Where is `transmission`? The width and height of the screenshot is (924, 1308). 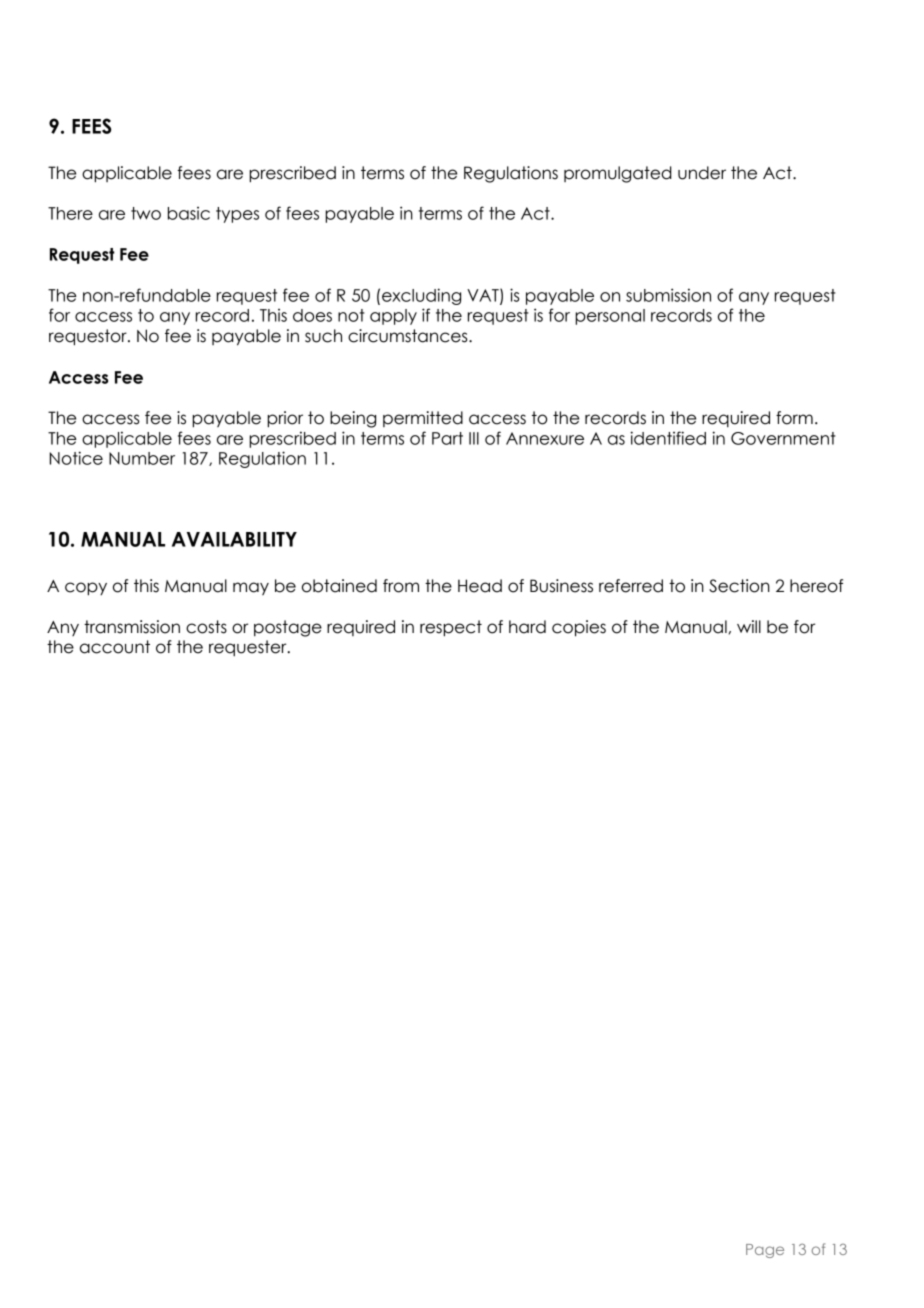 transmission is located at coordinates (132, 627).
